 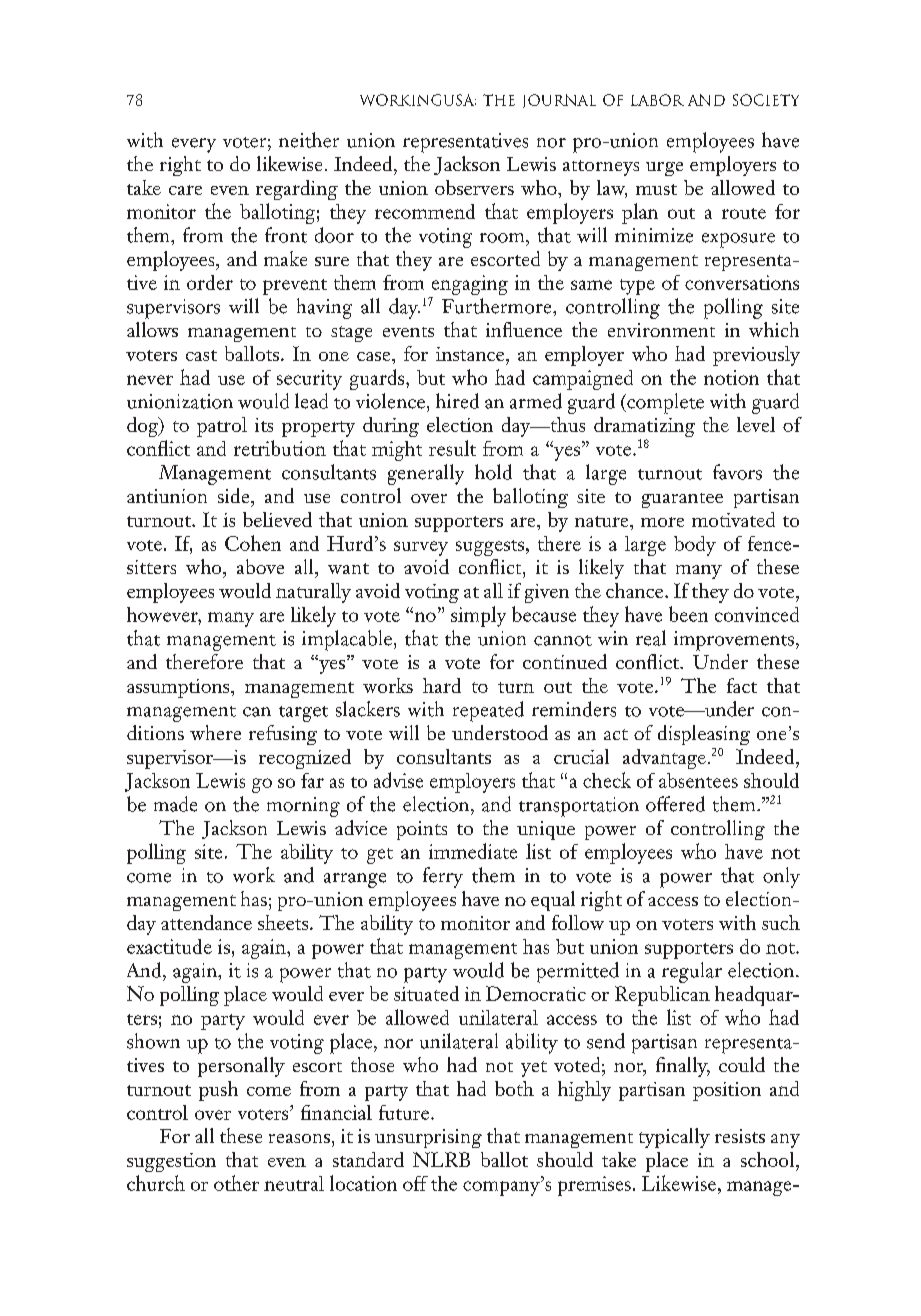 What do you see at coordinates (457, 401) in the document?
I see `hired` at bounding box center [457, 401].
